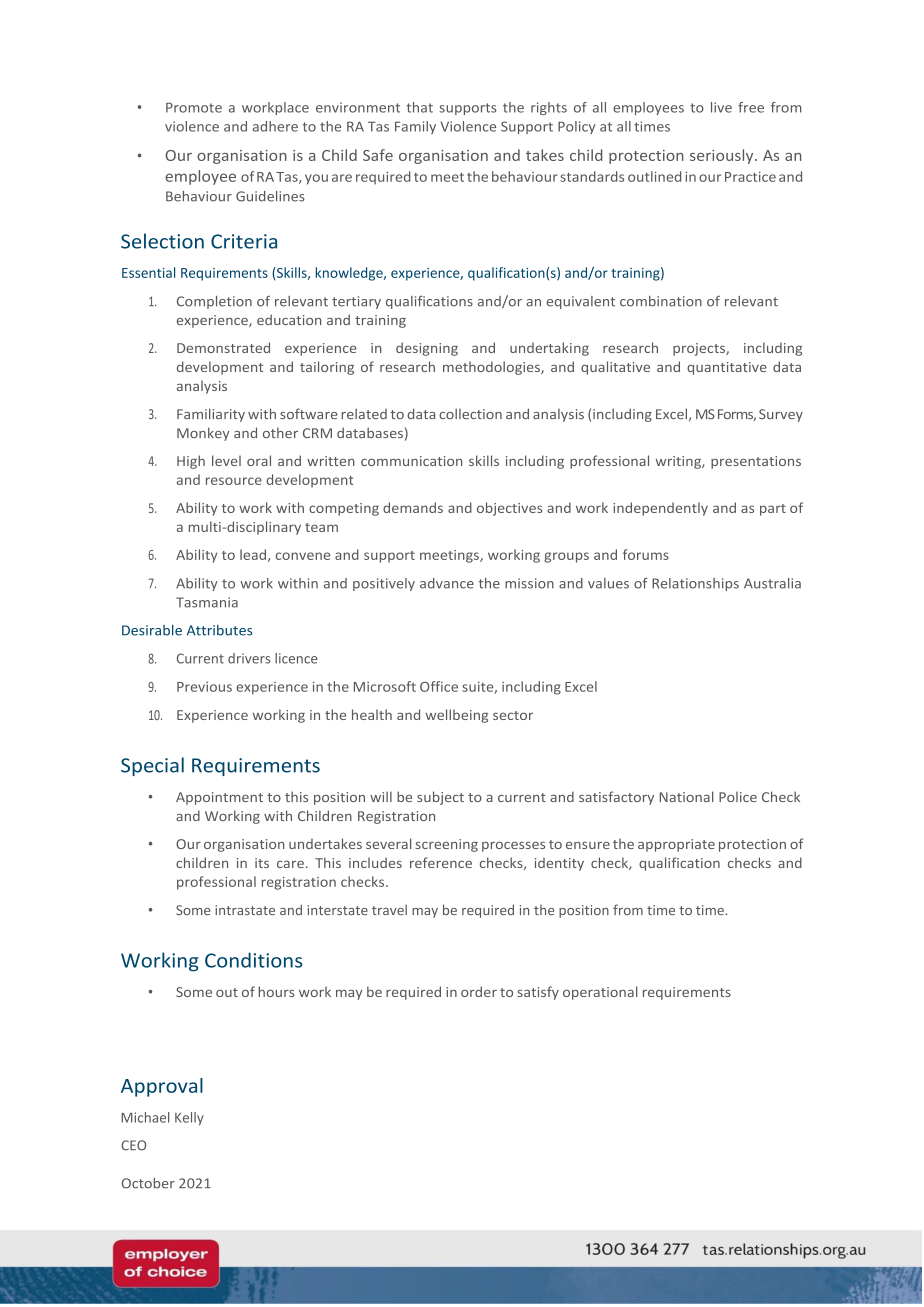 This screenshot has width=924, height=1307. Describe the element at coordinates (220, 630) in the screenshot. I see `Attributes` at that location.
